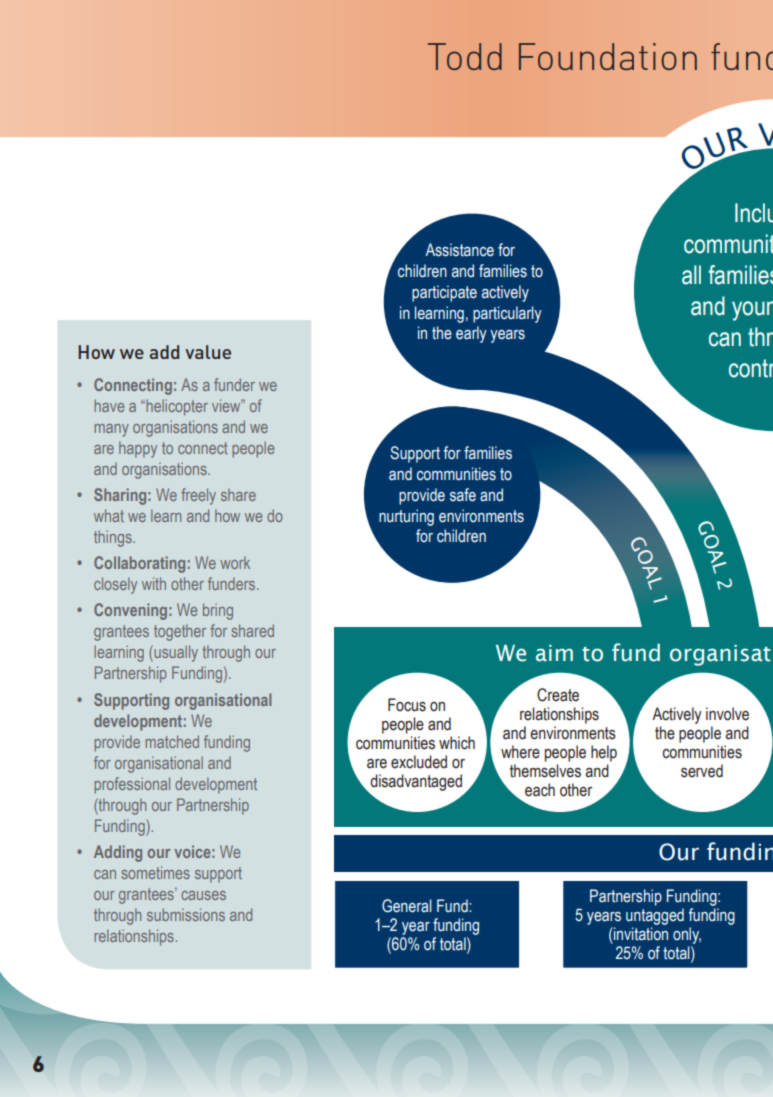  What do you see at coordinates (208, 352) in the screenshot?
I see `value` at bounding box center [208, 352].
